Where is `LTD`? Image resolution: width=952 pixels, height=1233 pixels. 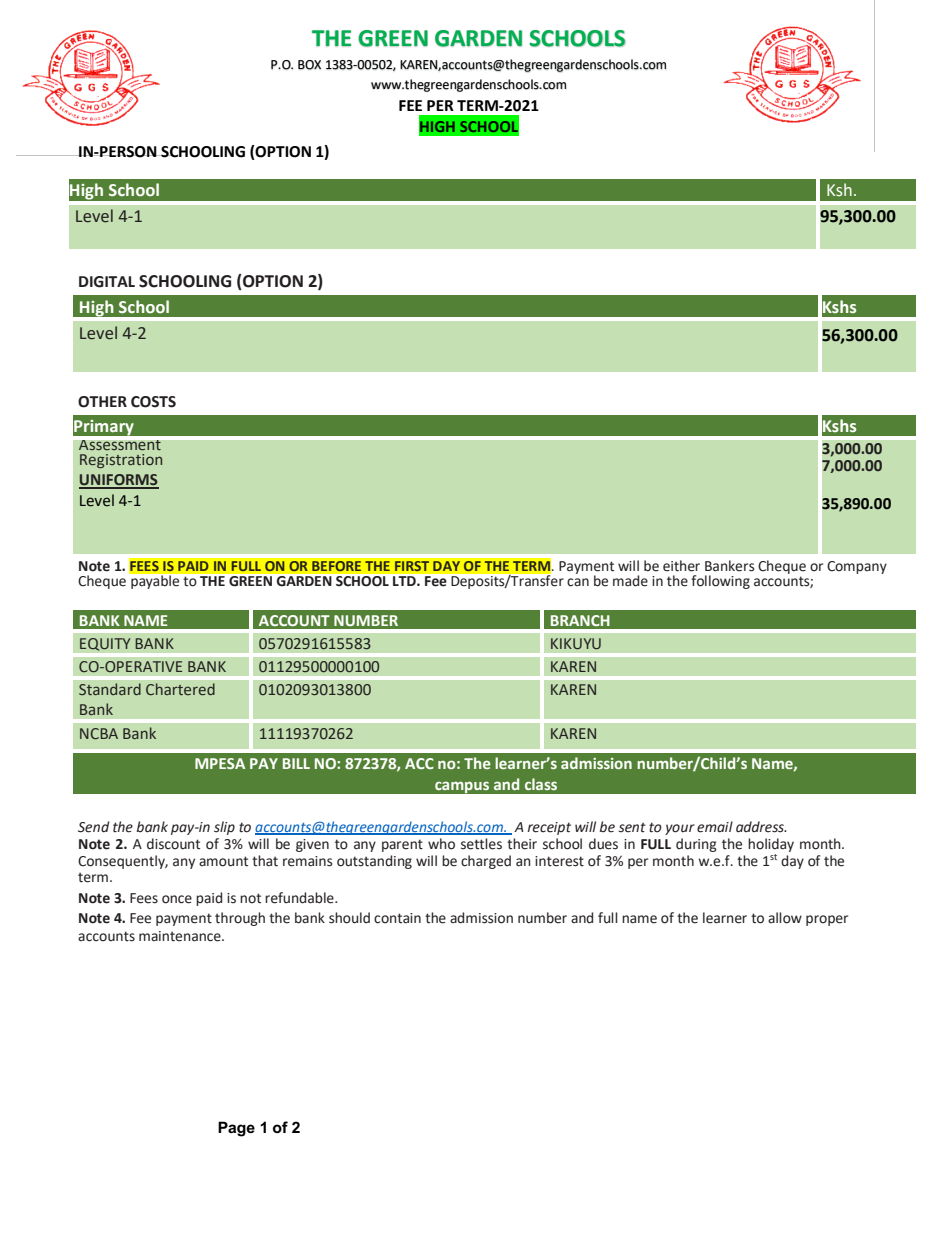
LTD is located at coordinates (405, 581).
